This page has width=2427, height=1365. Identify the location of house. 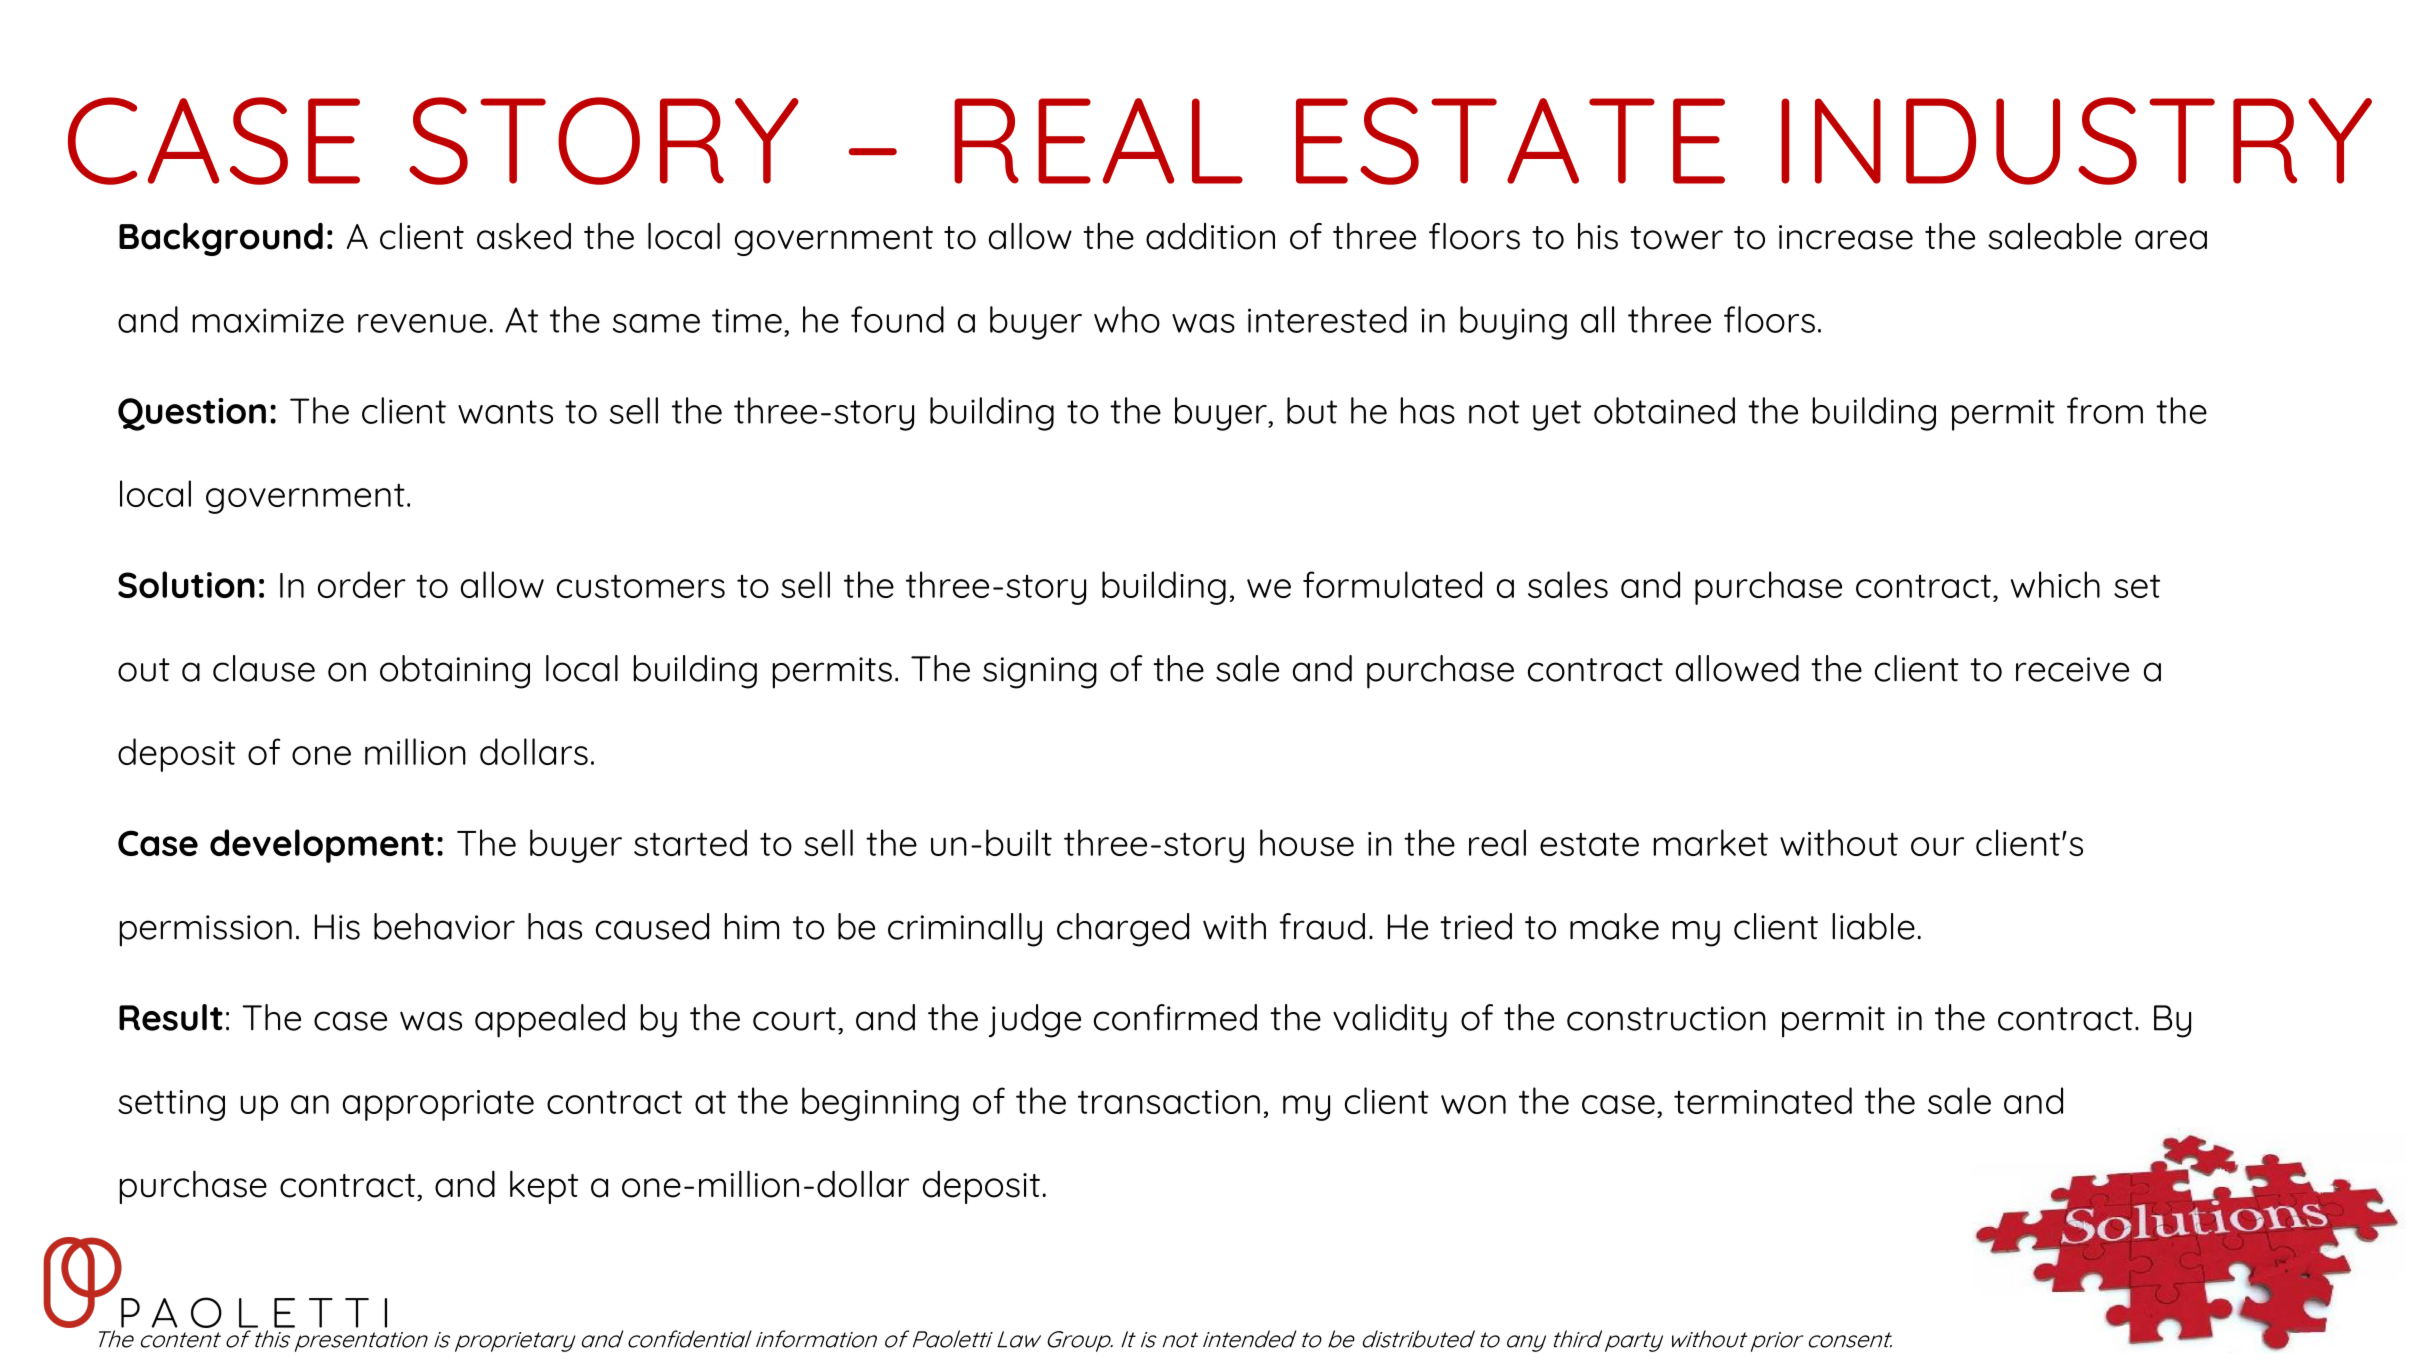
(1307, 842).
